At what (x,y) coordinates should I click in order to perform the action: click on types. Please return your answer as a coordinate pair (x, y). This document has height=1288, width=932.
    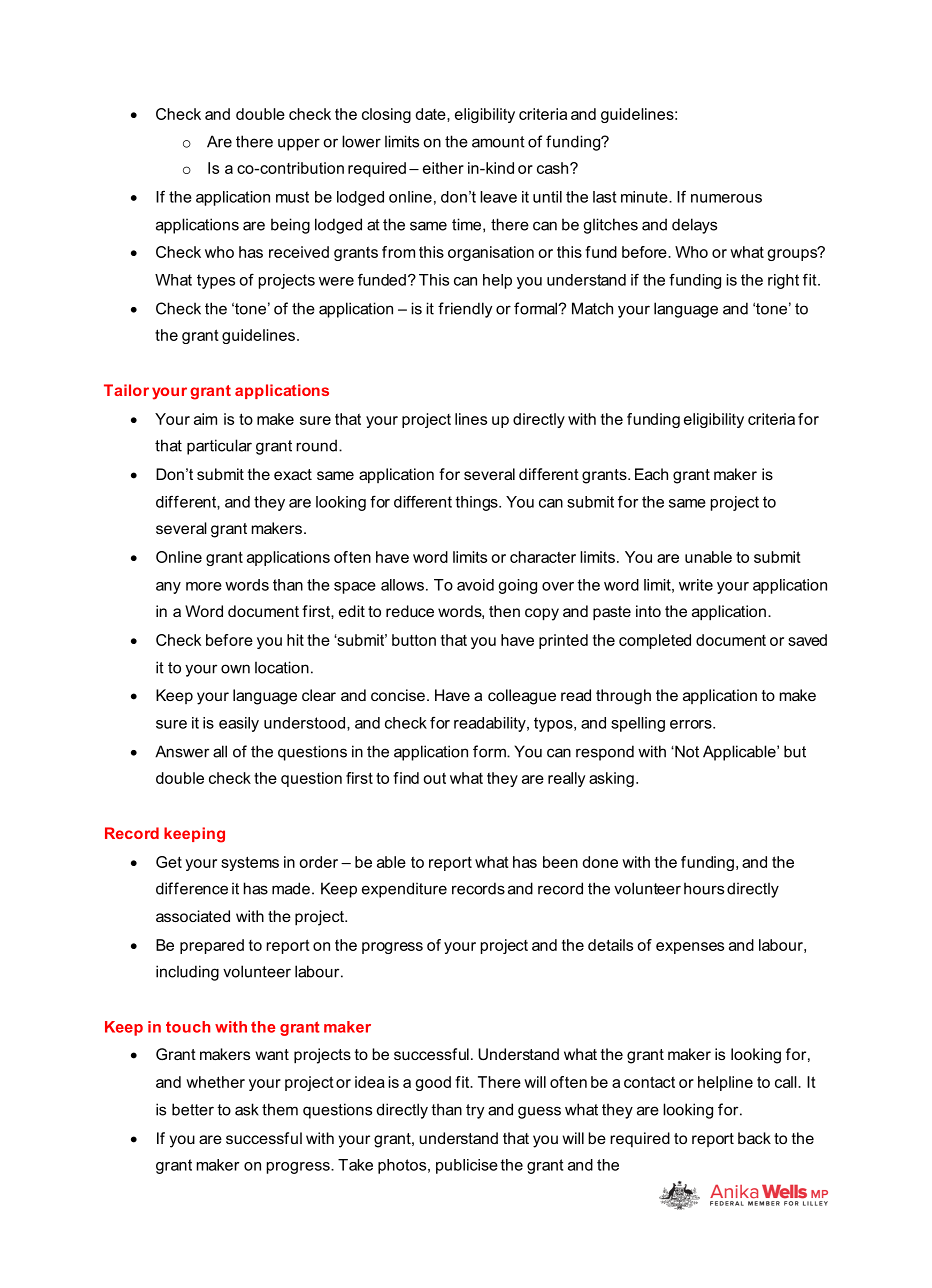
    Looking at the image, I should click on (216, 281).
